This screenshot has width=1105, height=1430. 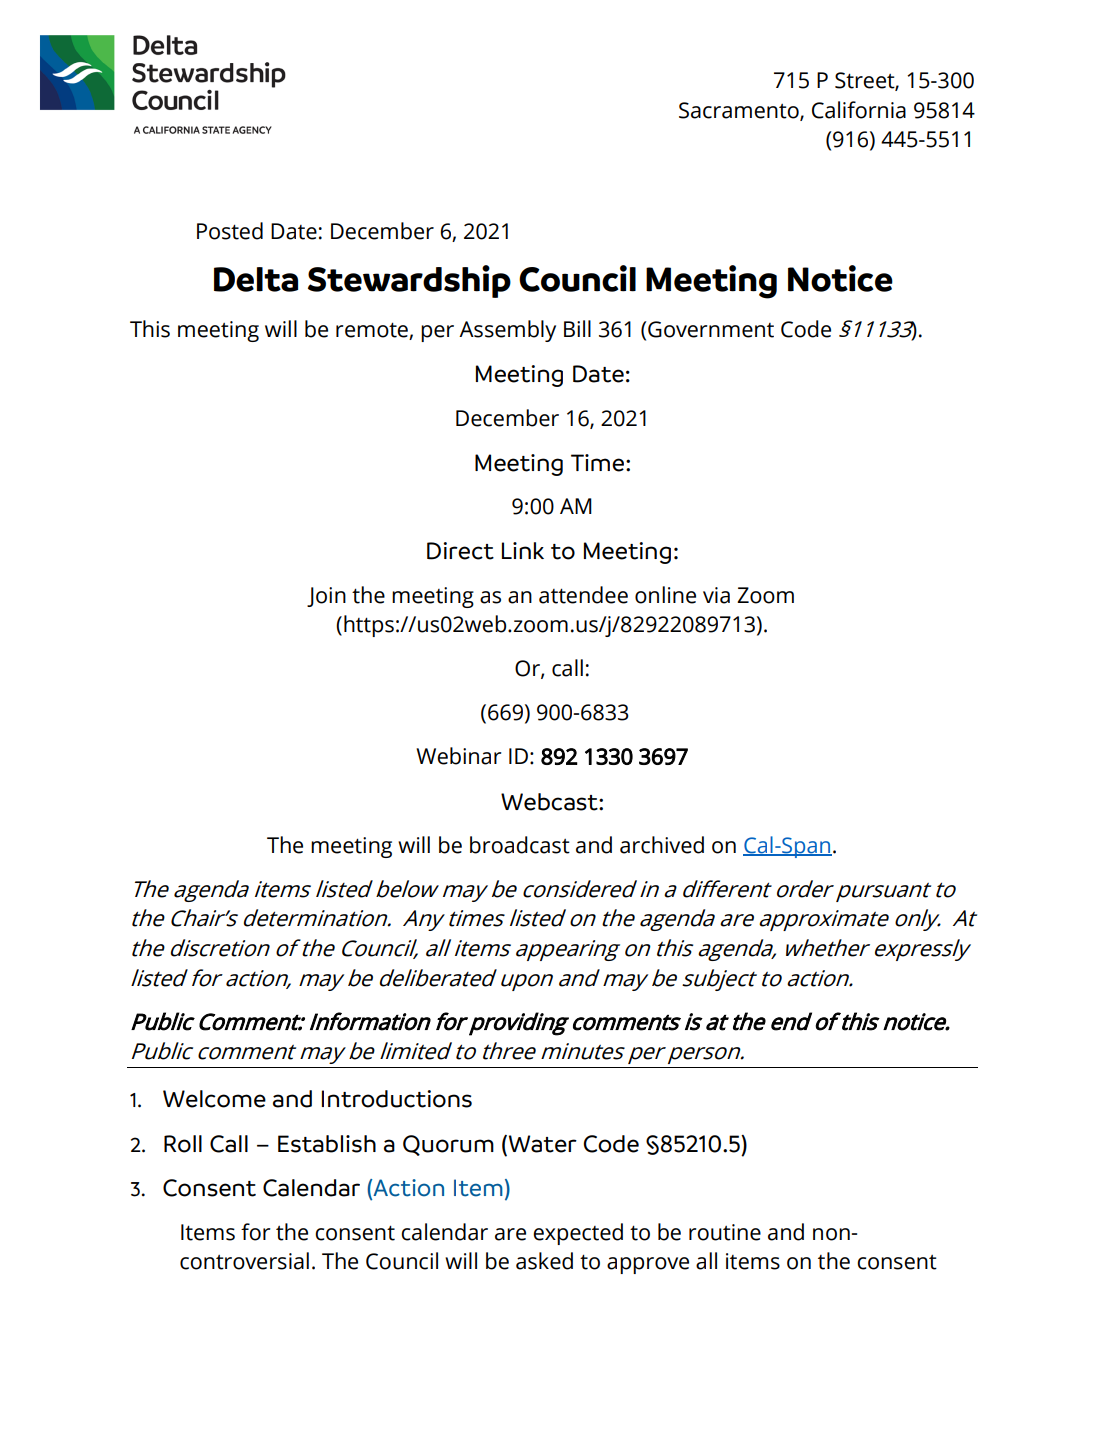 What do you see at coordinates (716, 595) in the screenshot?
I see `via` at bounding box center [716, 595].
